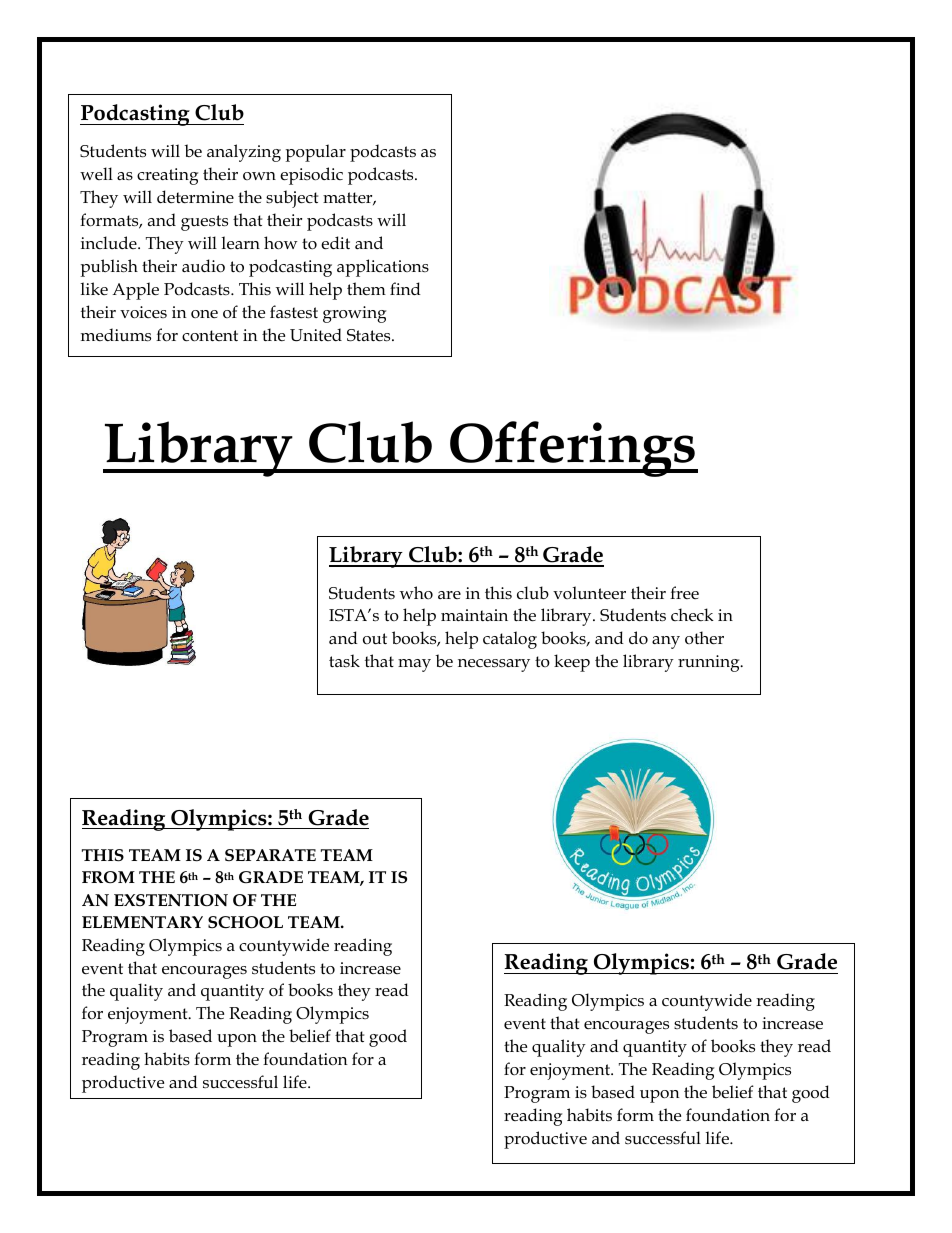 The image size is (952, 1233). What do you see at coordinates (589, 593) in the screenshot?
I see `volunteer` at bounding box center [589, 593].
